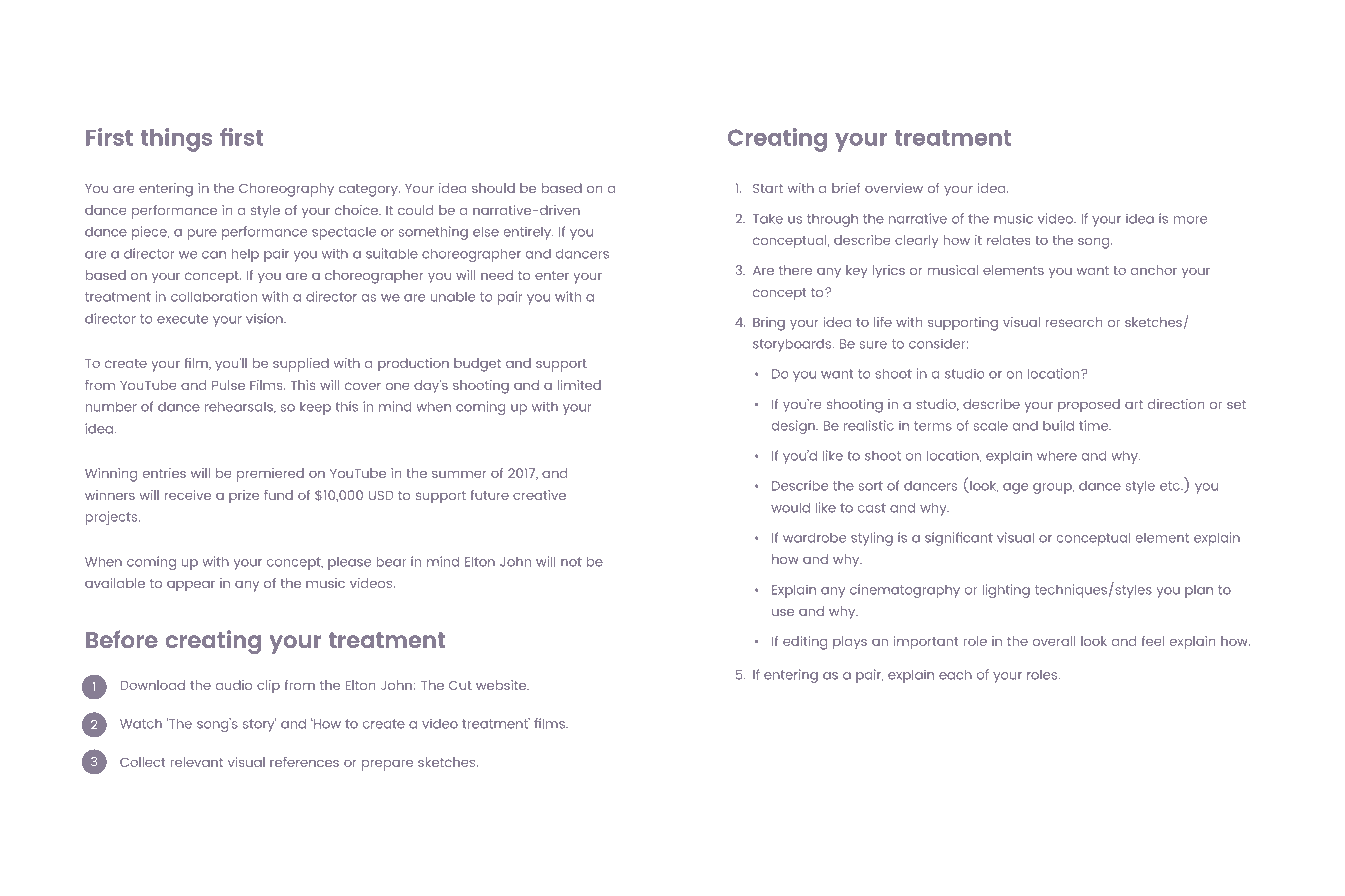 This document has height=896, width=1345. Describe the element at coordinates (1006, 591) in the document. I see `lighting` at that location.
